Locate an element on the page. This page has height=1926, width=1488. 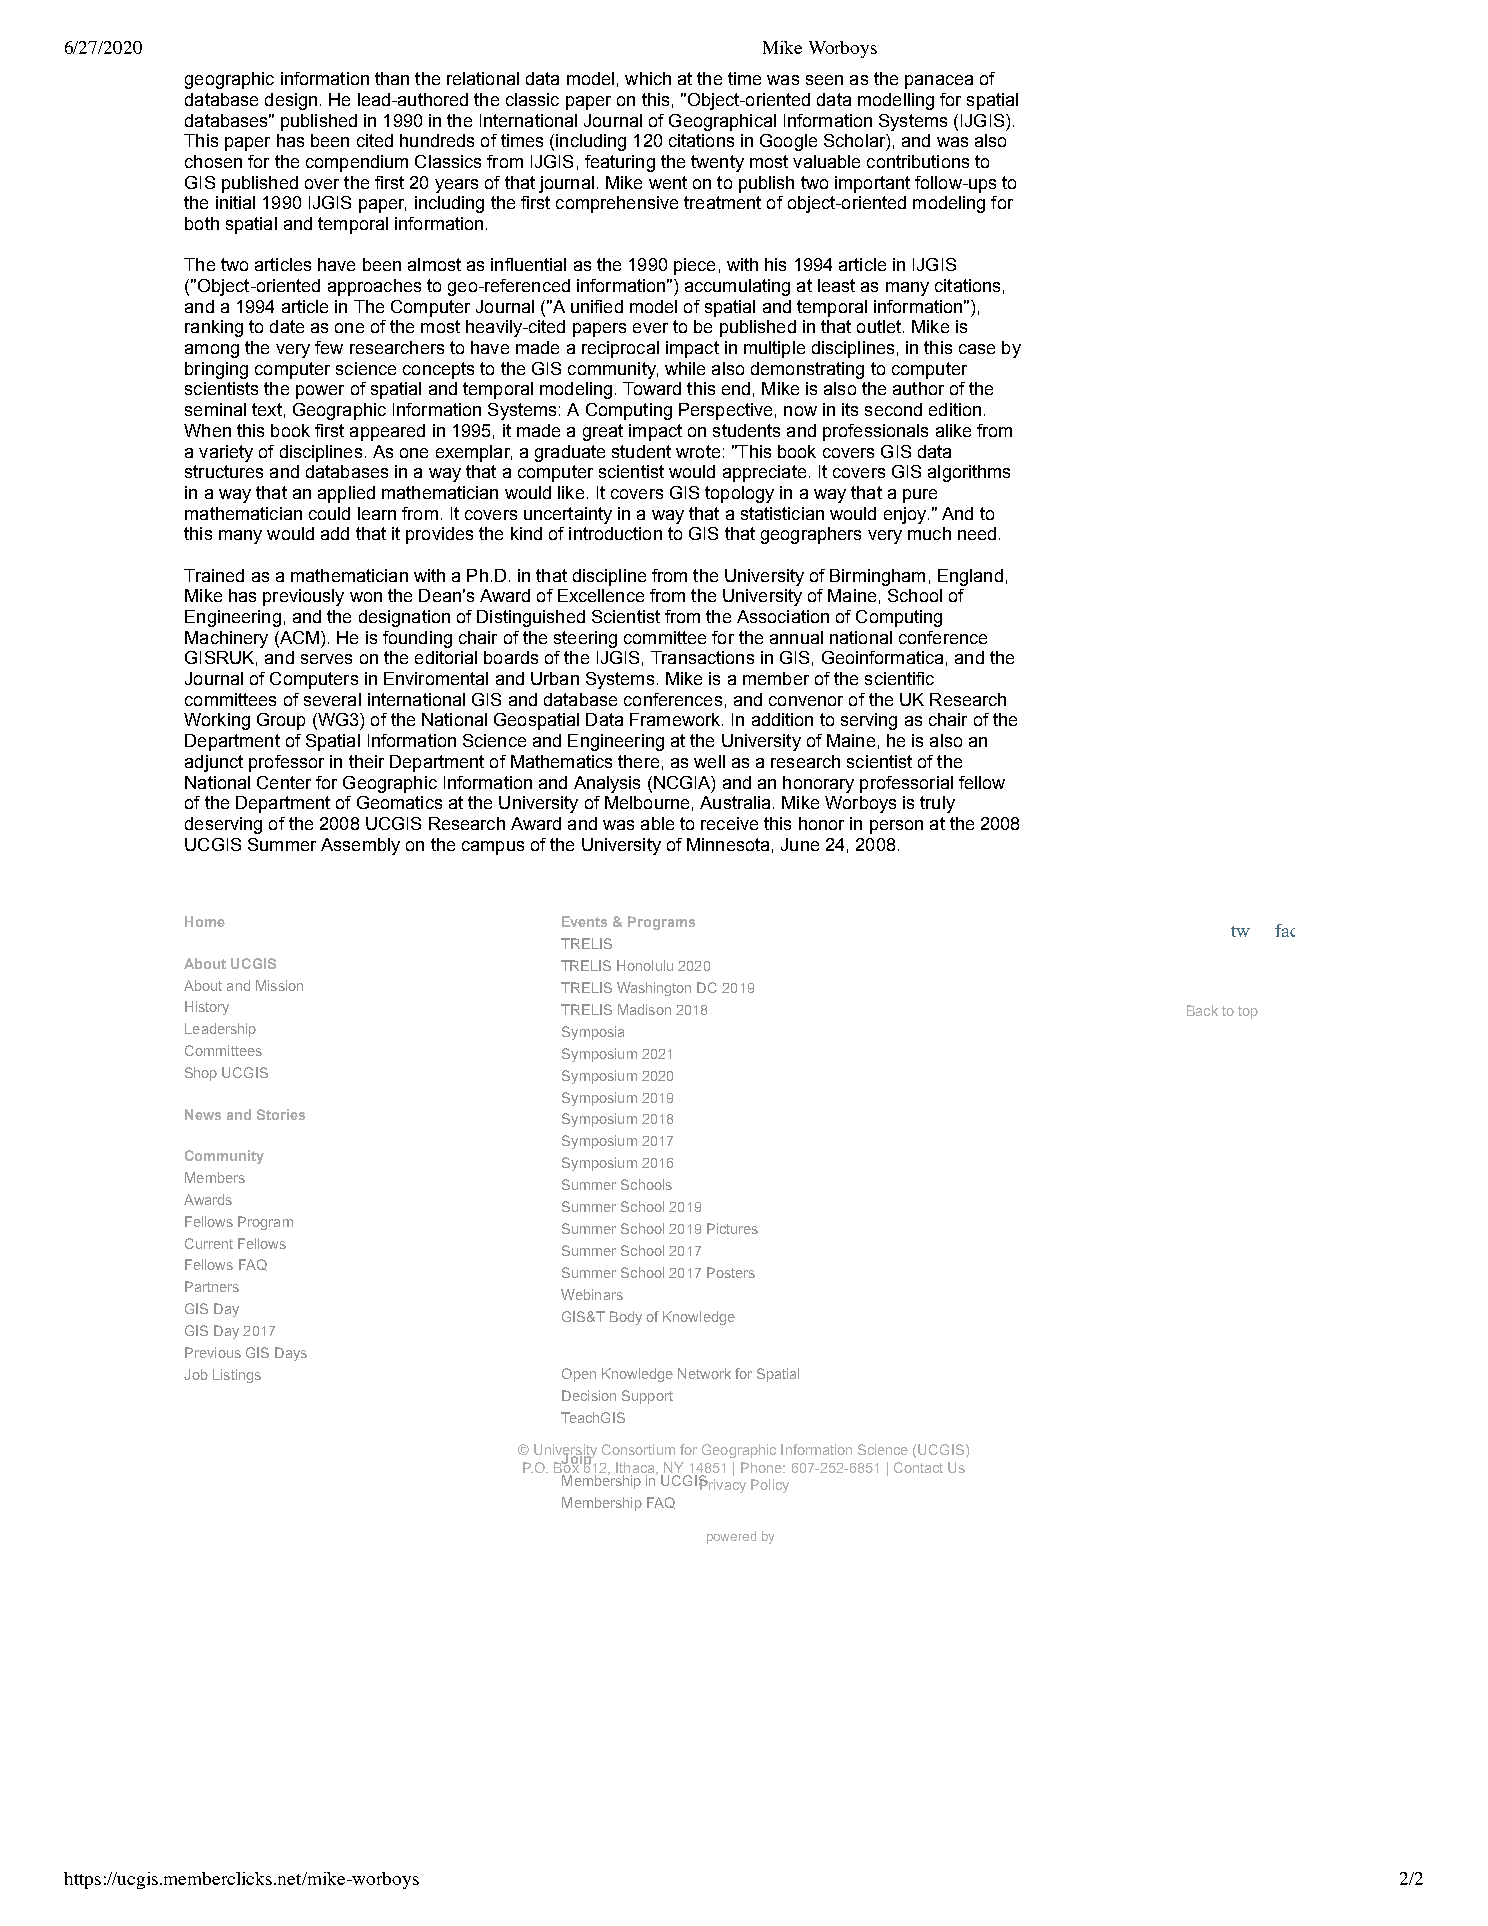
Privacy is located at coordinates (722, 1484).
